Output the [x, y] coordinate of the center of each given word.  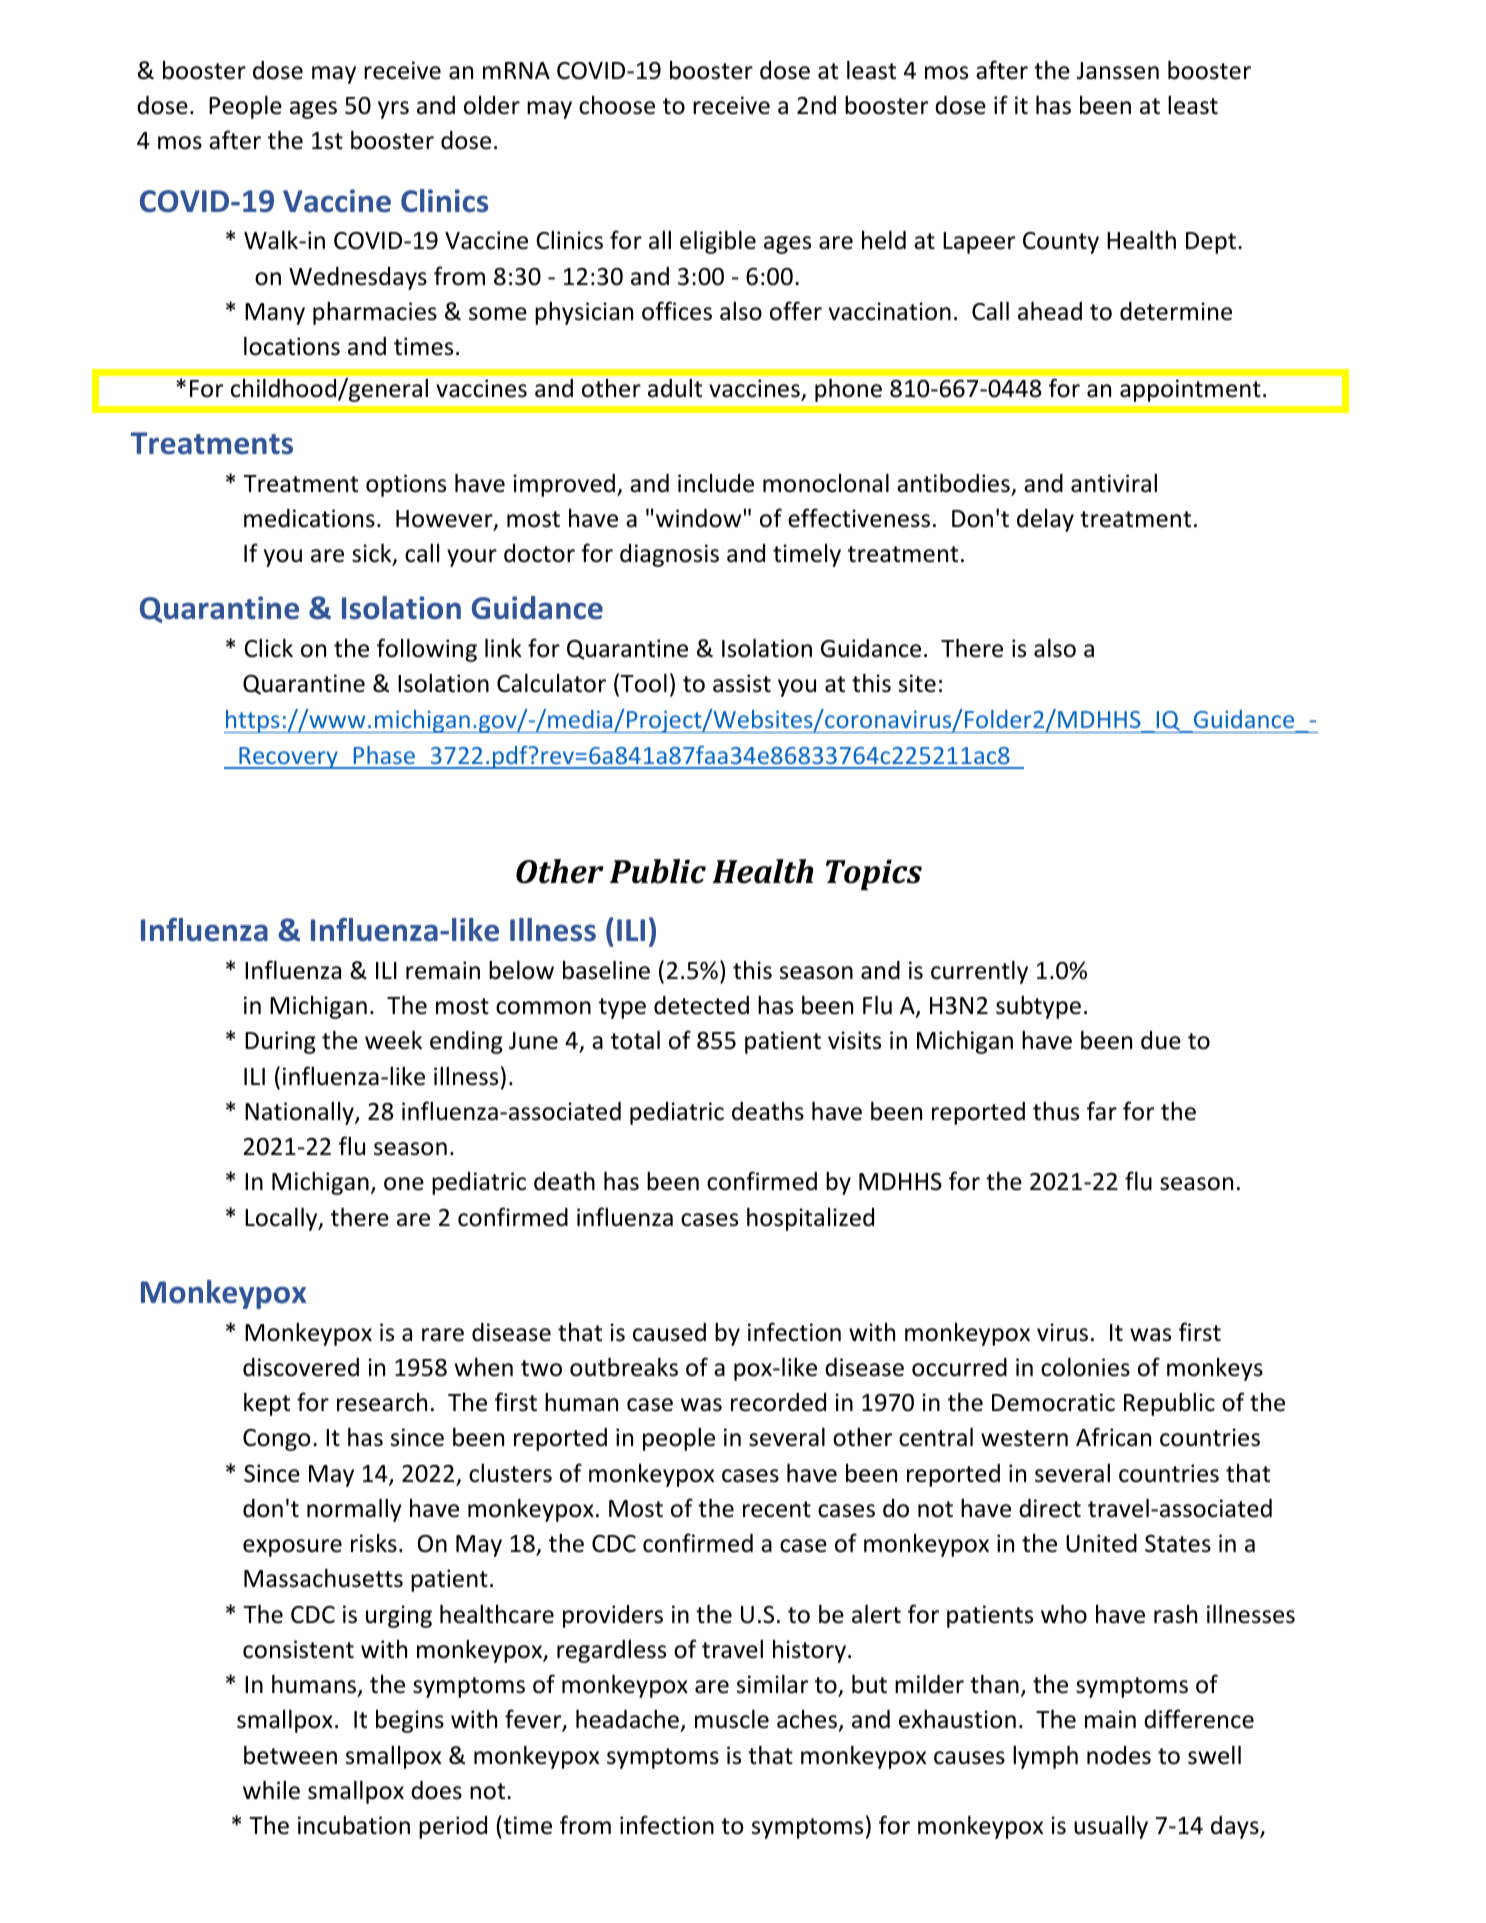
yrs [393, 110]
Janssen [1118, 71]
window [698, 518]
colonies [1085, 1367]
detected [701, 1005]
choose [617, 105]
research [382, 1402]
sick [373, 554]
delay [1045, 520]
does [436, 1790]
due [1161, 1040]
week [393, 1040]
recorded [778, 1402]
